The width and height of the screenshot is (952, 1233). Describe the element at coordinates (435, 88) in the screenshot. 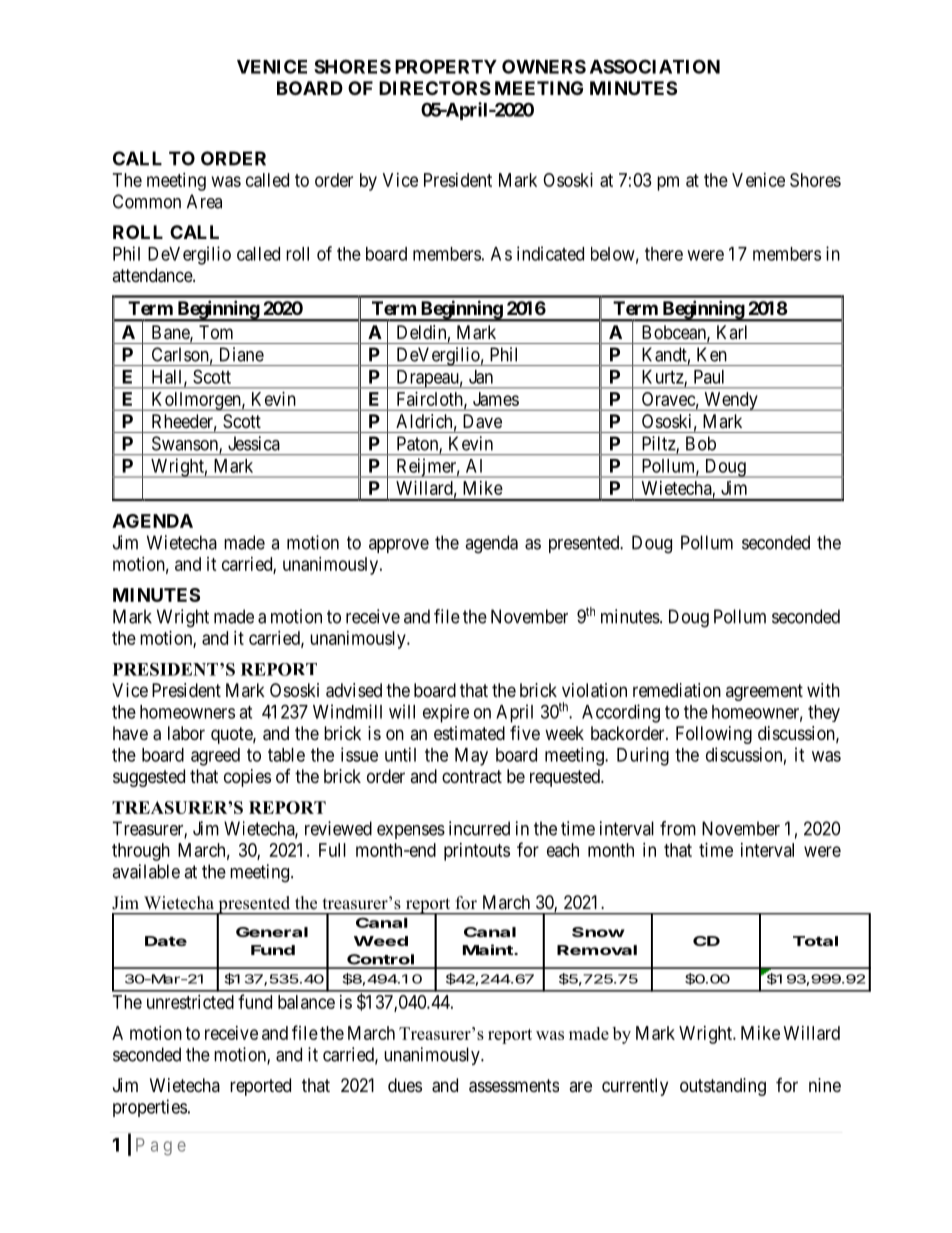

I see `DIRECTORS` at that location.
